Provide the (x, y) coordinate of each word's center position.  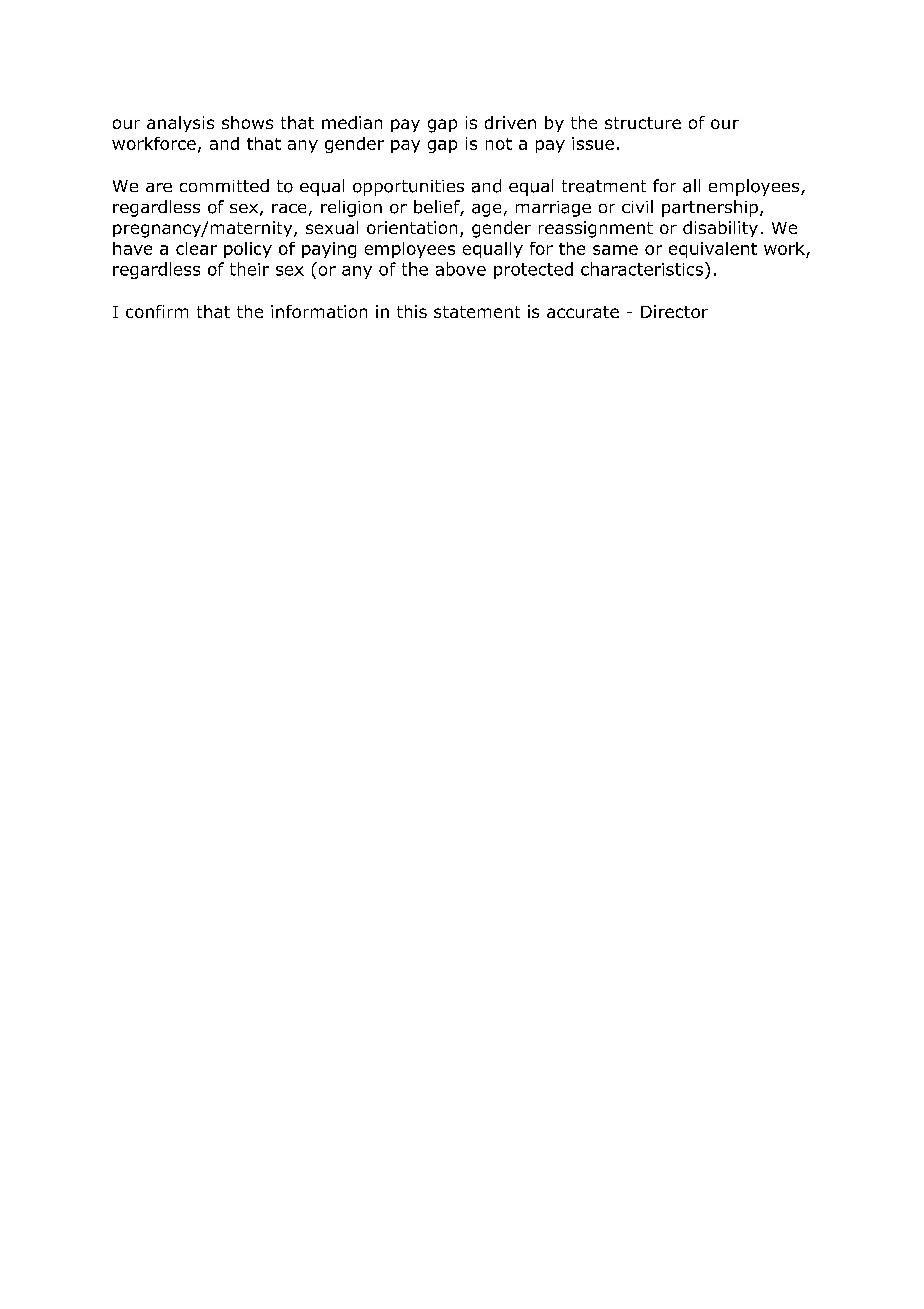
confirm (157, 311)
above (461, 269)
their (249, 269)
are (159, 187)
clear (196, 248)
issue (593, 143)
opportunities (408, 188)
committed (224, 185)
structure (643, 123)
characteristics (642, 269)
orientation (412, 227)
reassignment (596, 229)
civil (637, 206)
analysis (180, 124)
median (352, 122)
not (499, 144)
